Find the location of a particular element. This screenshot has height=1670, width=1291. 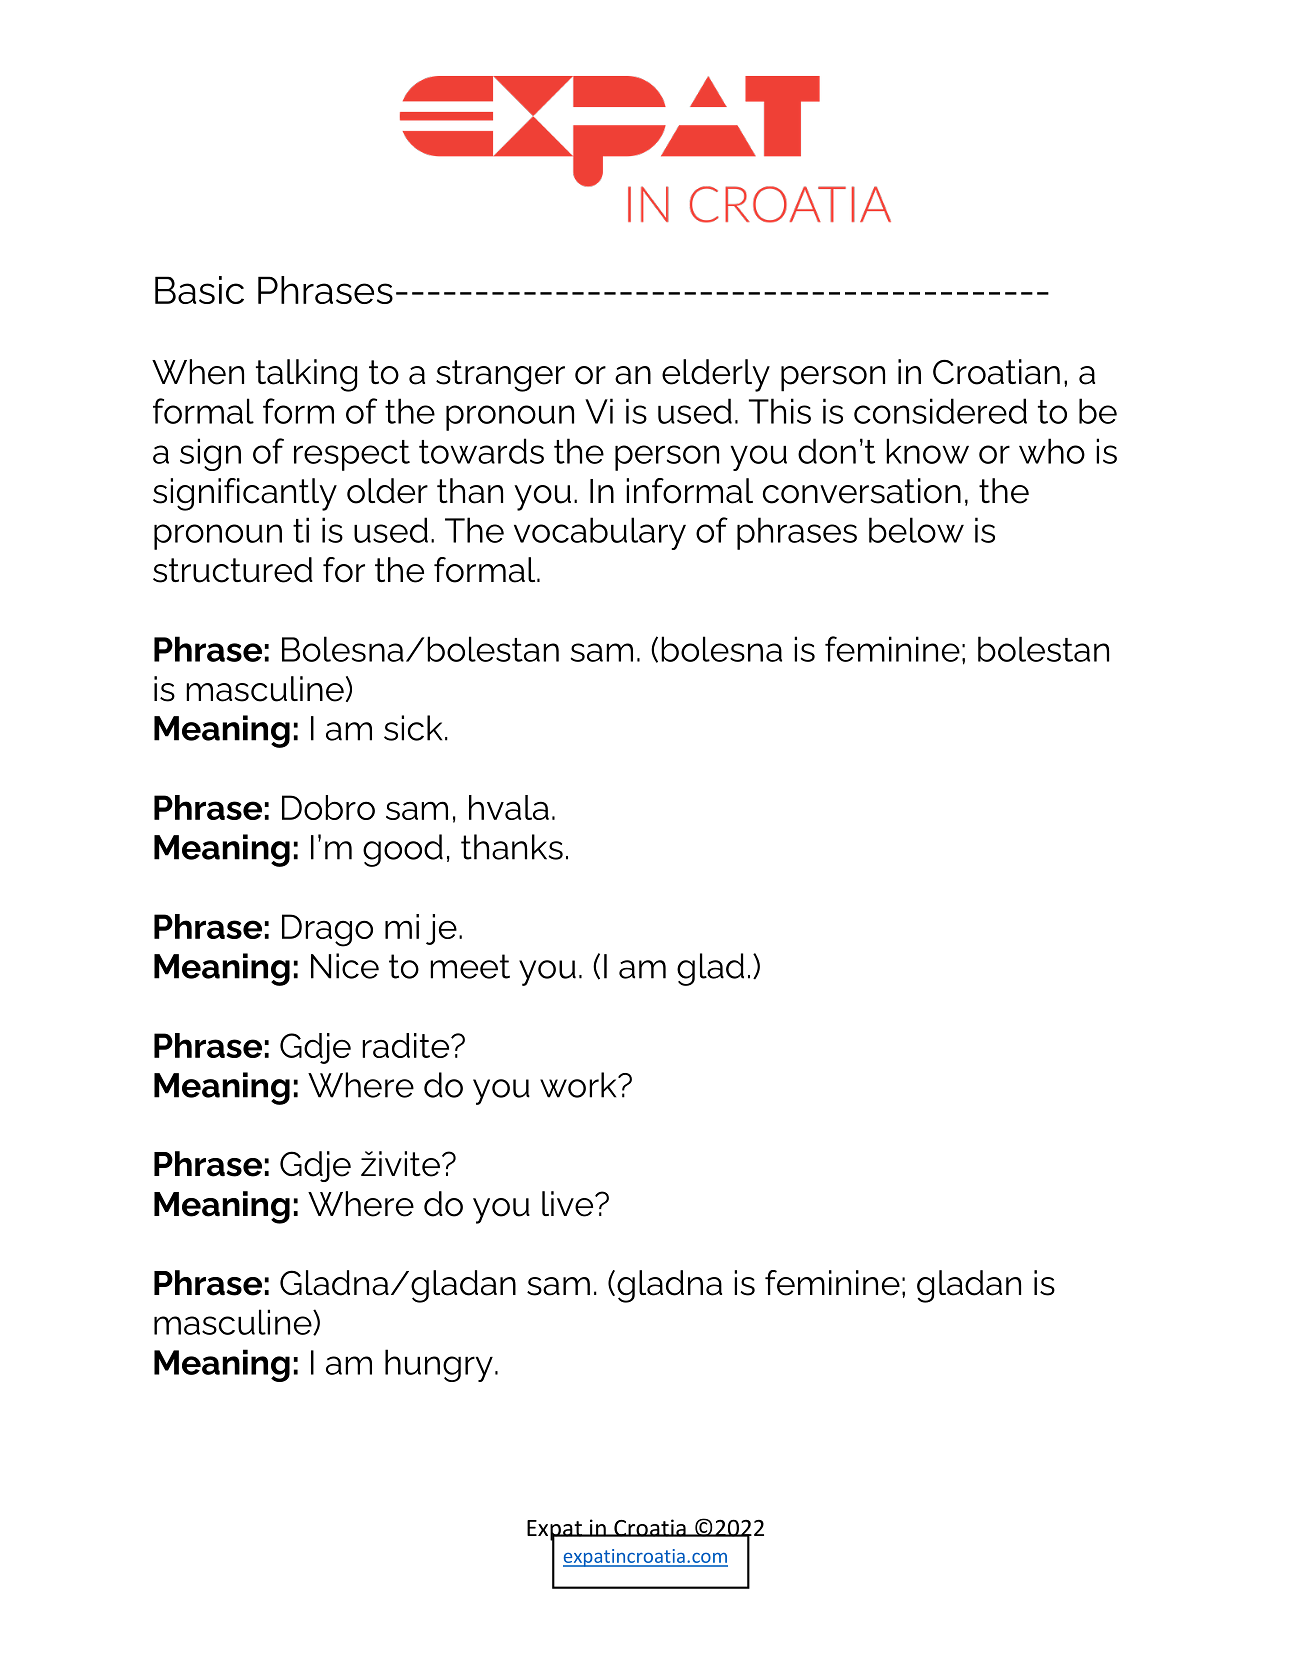

work is located at coordinates (579, 1085).
